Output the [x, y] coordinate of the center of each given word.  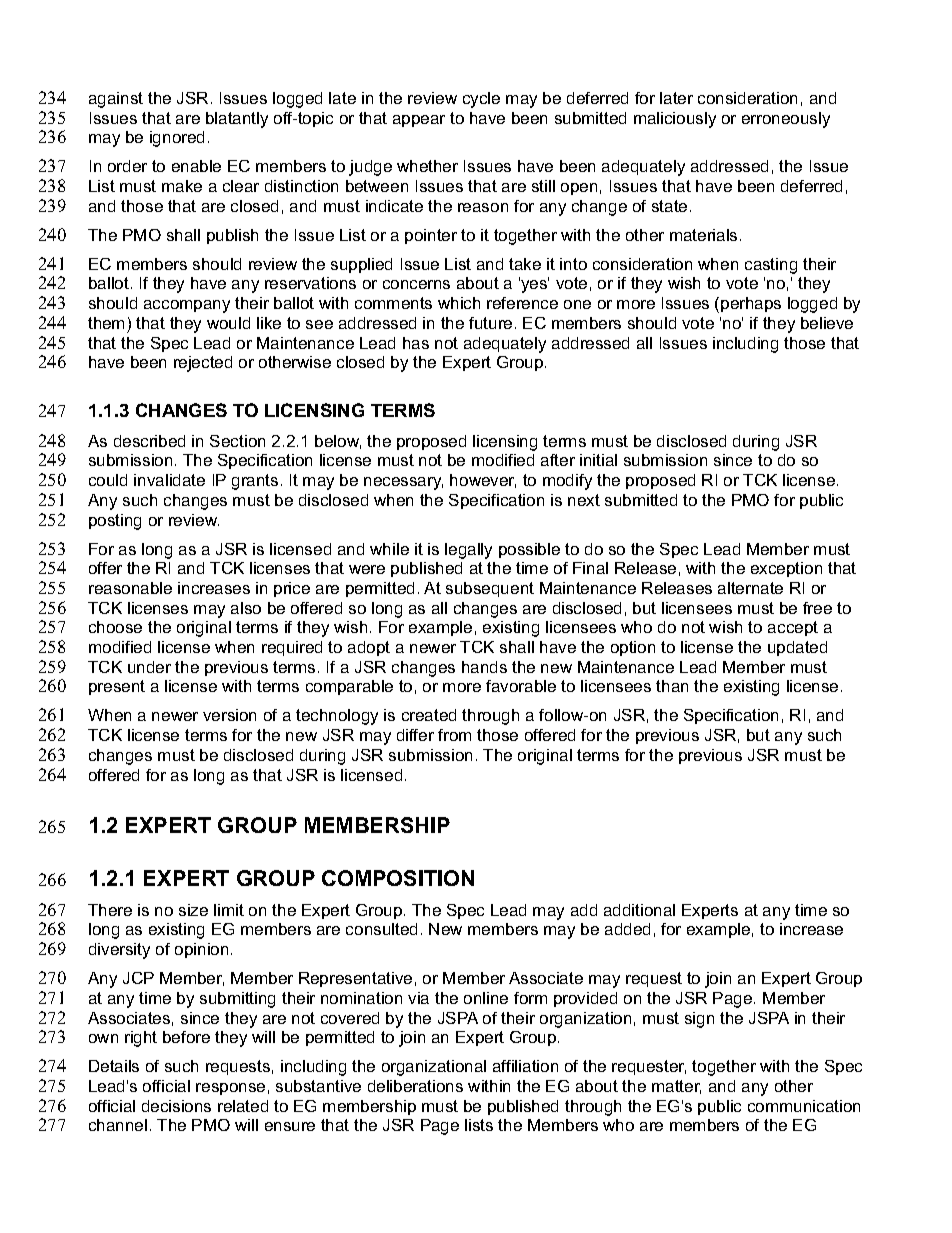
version [229, 715]
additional [639, 910]
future [490, 323]
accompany [187, 306]
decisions [176, 1106]
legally [468, 551]
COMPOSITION [398, 878]
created [429, 715]
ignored [177, 139]
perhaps [751, 304]
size [193, 910]
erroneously [786, 120]
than [672, 686]
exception [786, 569]
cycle [481, 100]
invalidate [169, 480]
